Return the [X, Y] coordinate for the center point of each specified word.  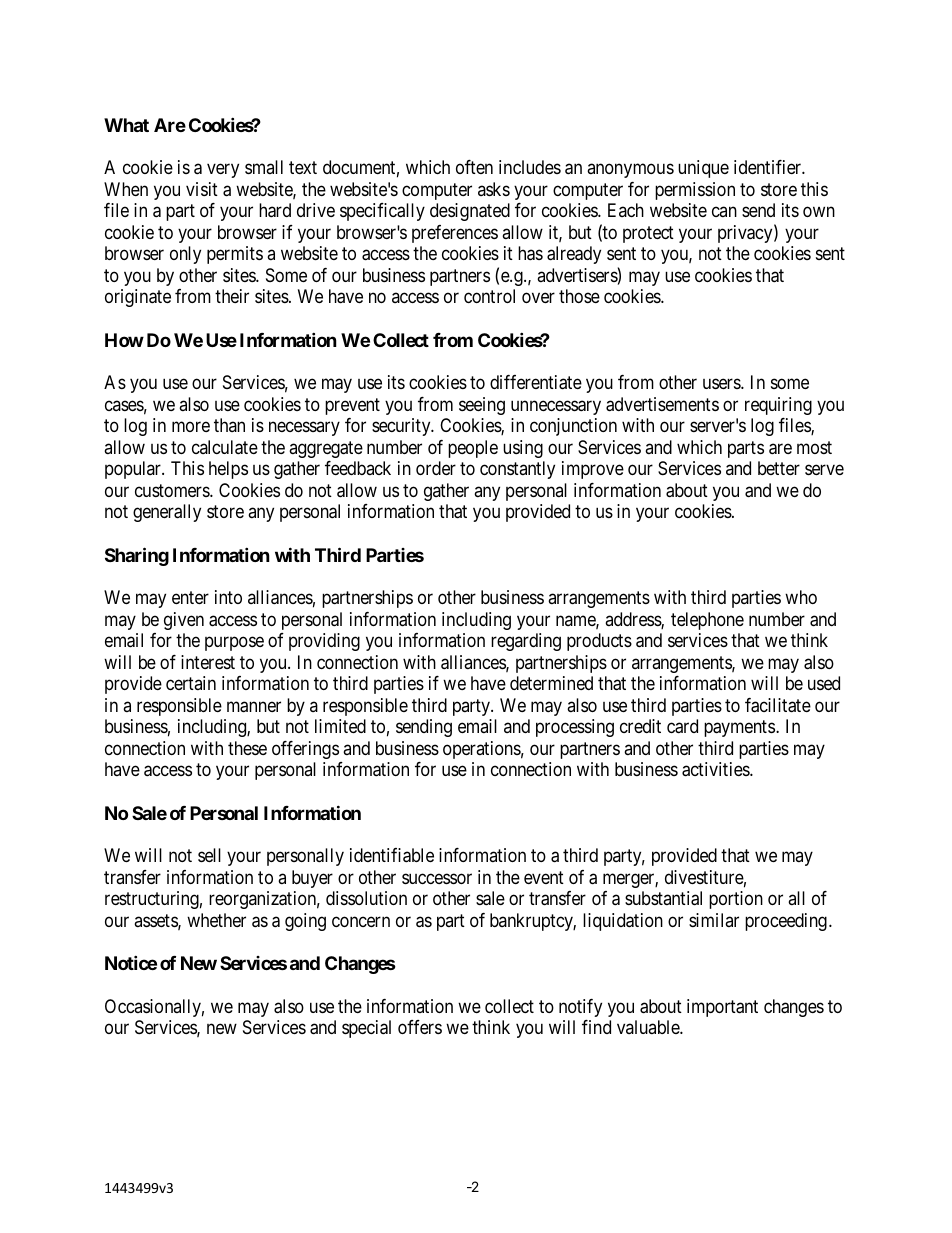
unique [703, 169]
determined [551, 683]
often [474, 167]
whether [216, 920]
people [473, 449]
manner [254, 707]
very [223, 171]
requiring [778, 406]
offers [420, 1027]
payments [739, 728]
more [191, 427]
